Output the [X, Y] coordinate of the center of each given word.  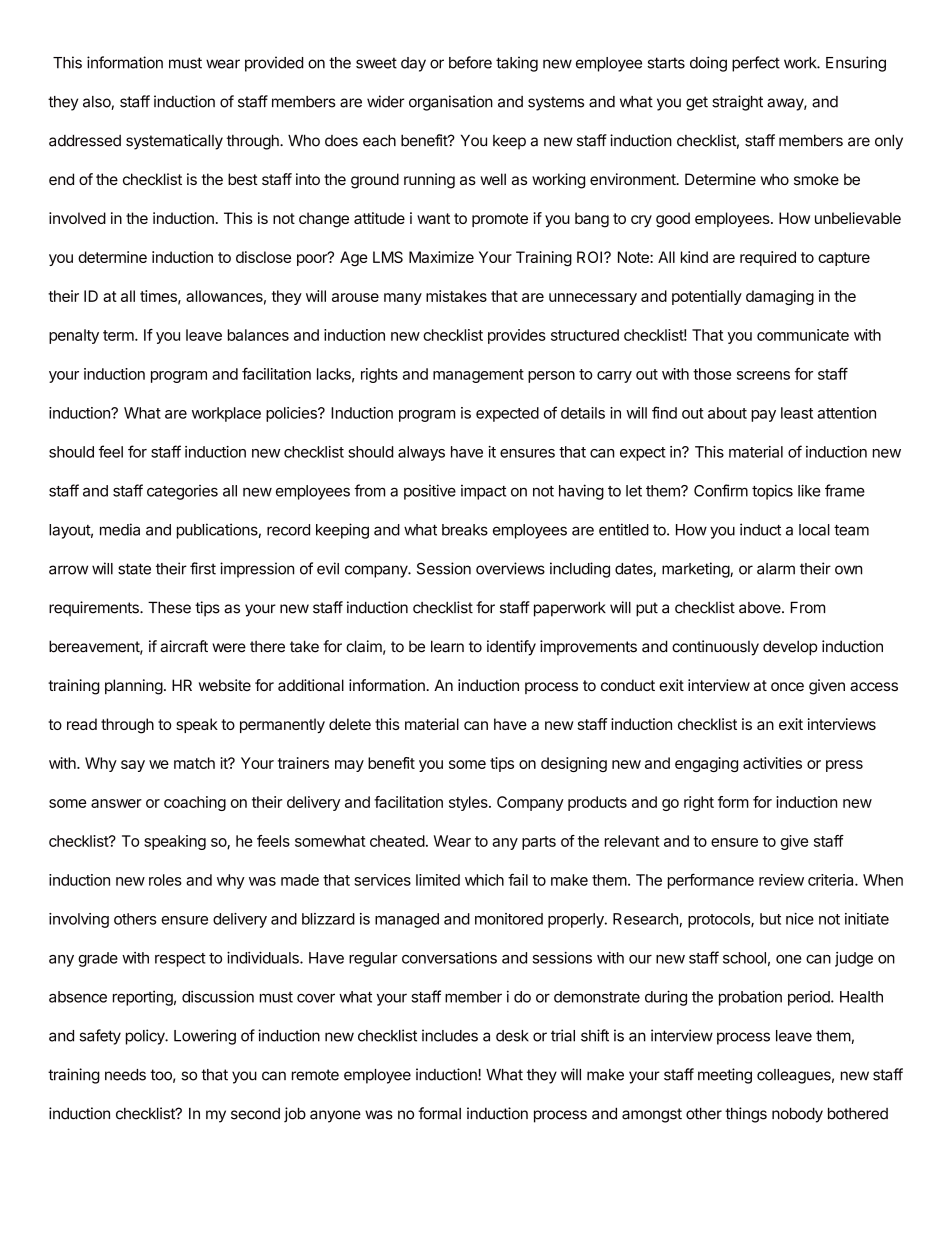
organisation [451, 103]
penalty [74, 336]
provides [517, 336]
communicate [803, 335]
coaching [195, 803]
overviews [510, 568]
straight [737, 103]
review [781, 880]
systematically [174, 142]
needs [125, 1075]
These [169, 607]
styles [469, 803]
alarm [776, 569]
